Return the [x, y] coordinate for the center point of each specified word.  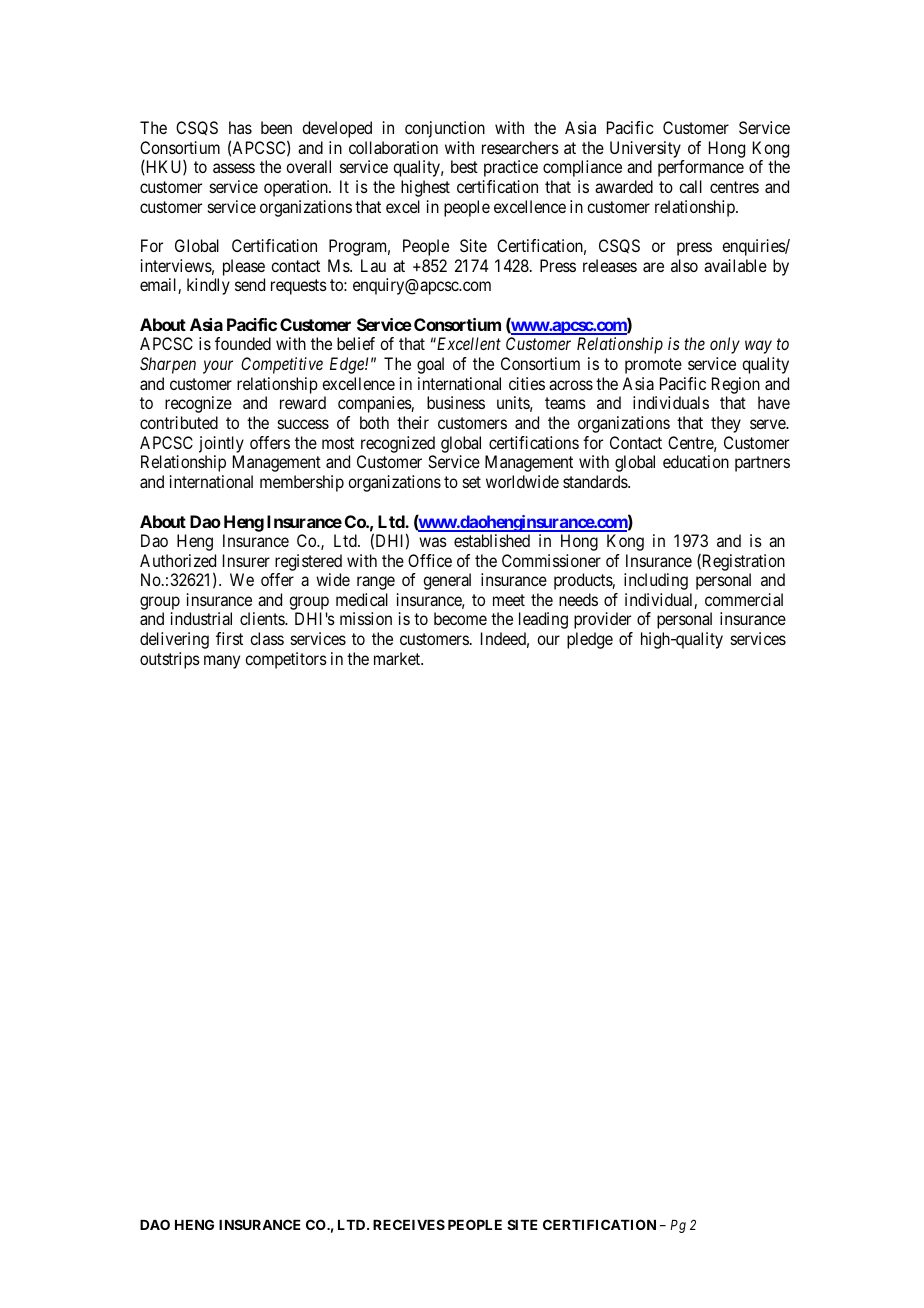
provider [602, 620]
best [464, 166]
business [456, 402]
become [460, 618]
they [726, 424]
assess [234, 168]
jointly [221, 444]
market [398, 658]
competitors [286, 660]
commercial [744, 599]
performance [701, 168]
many [222, 662]
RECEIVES [409, 1224]
